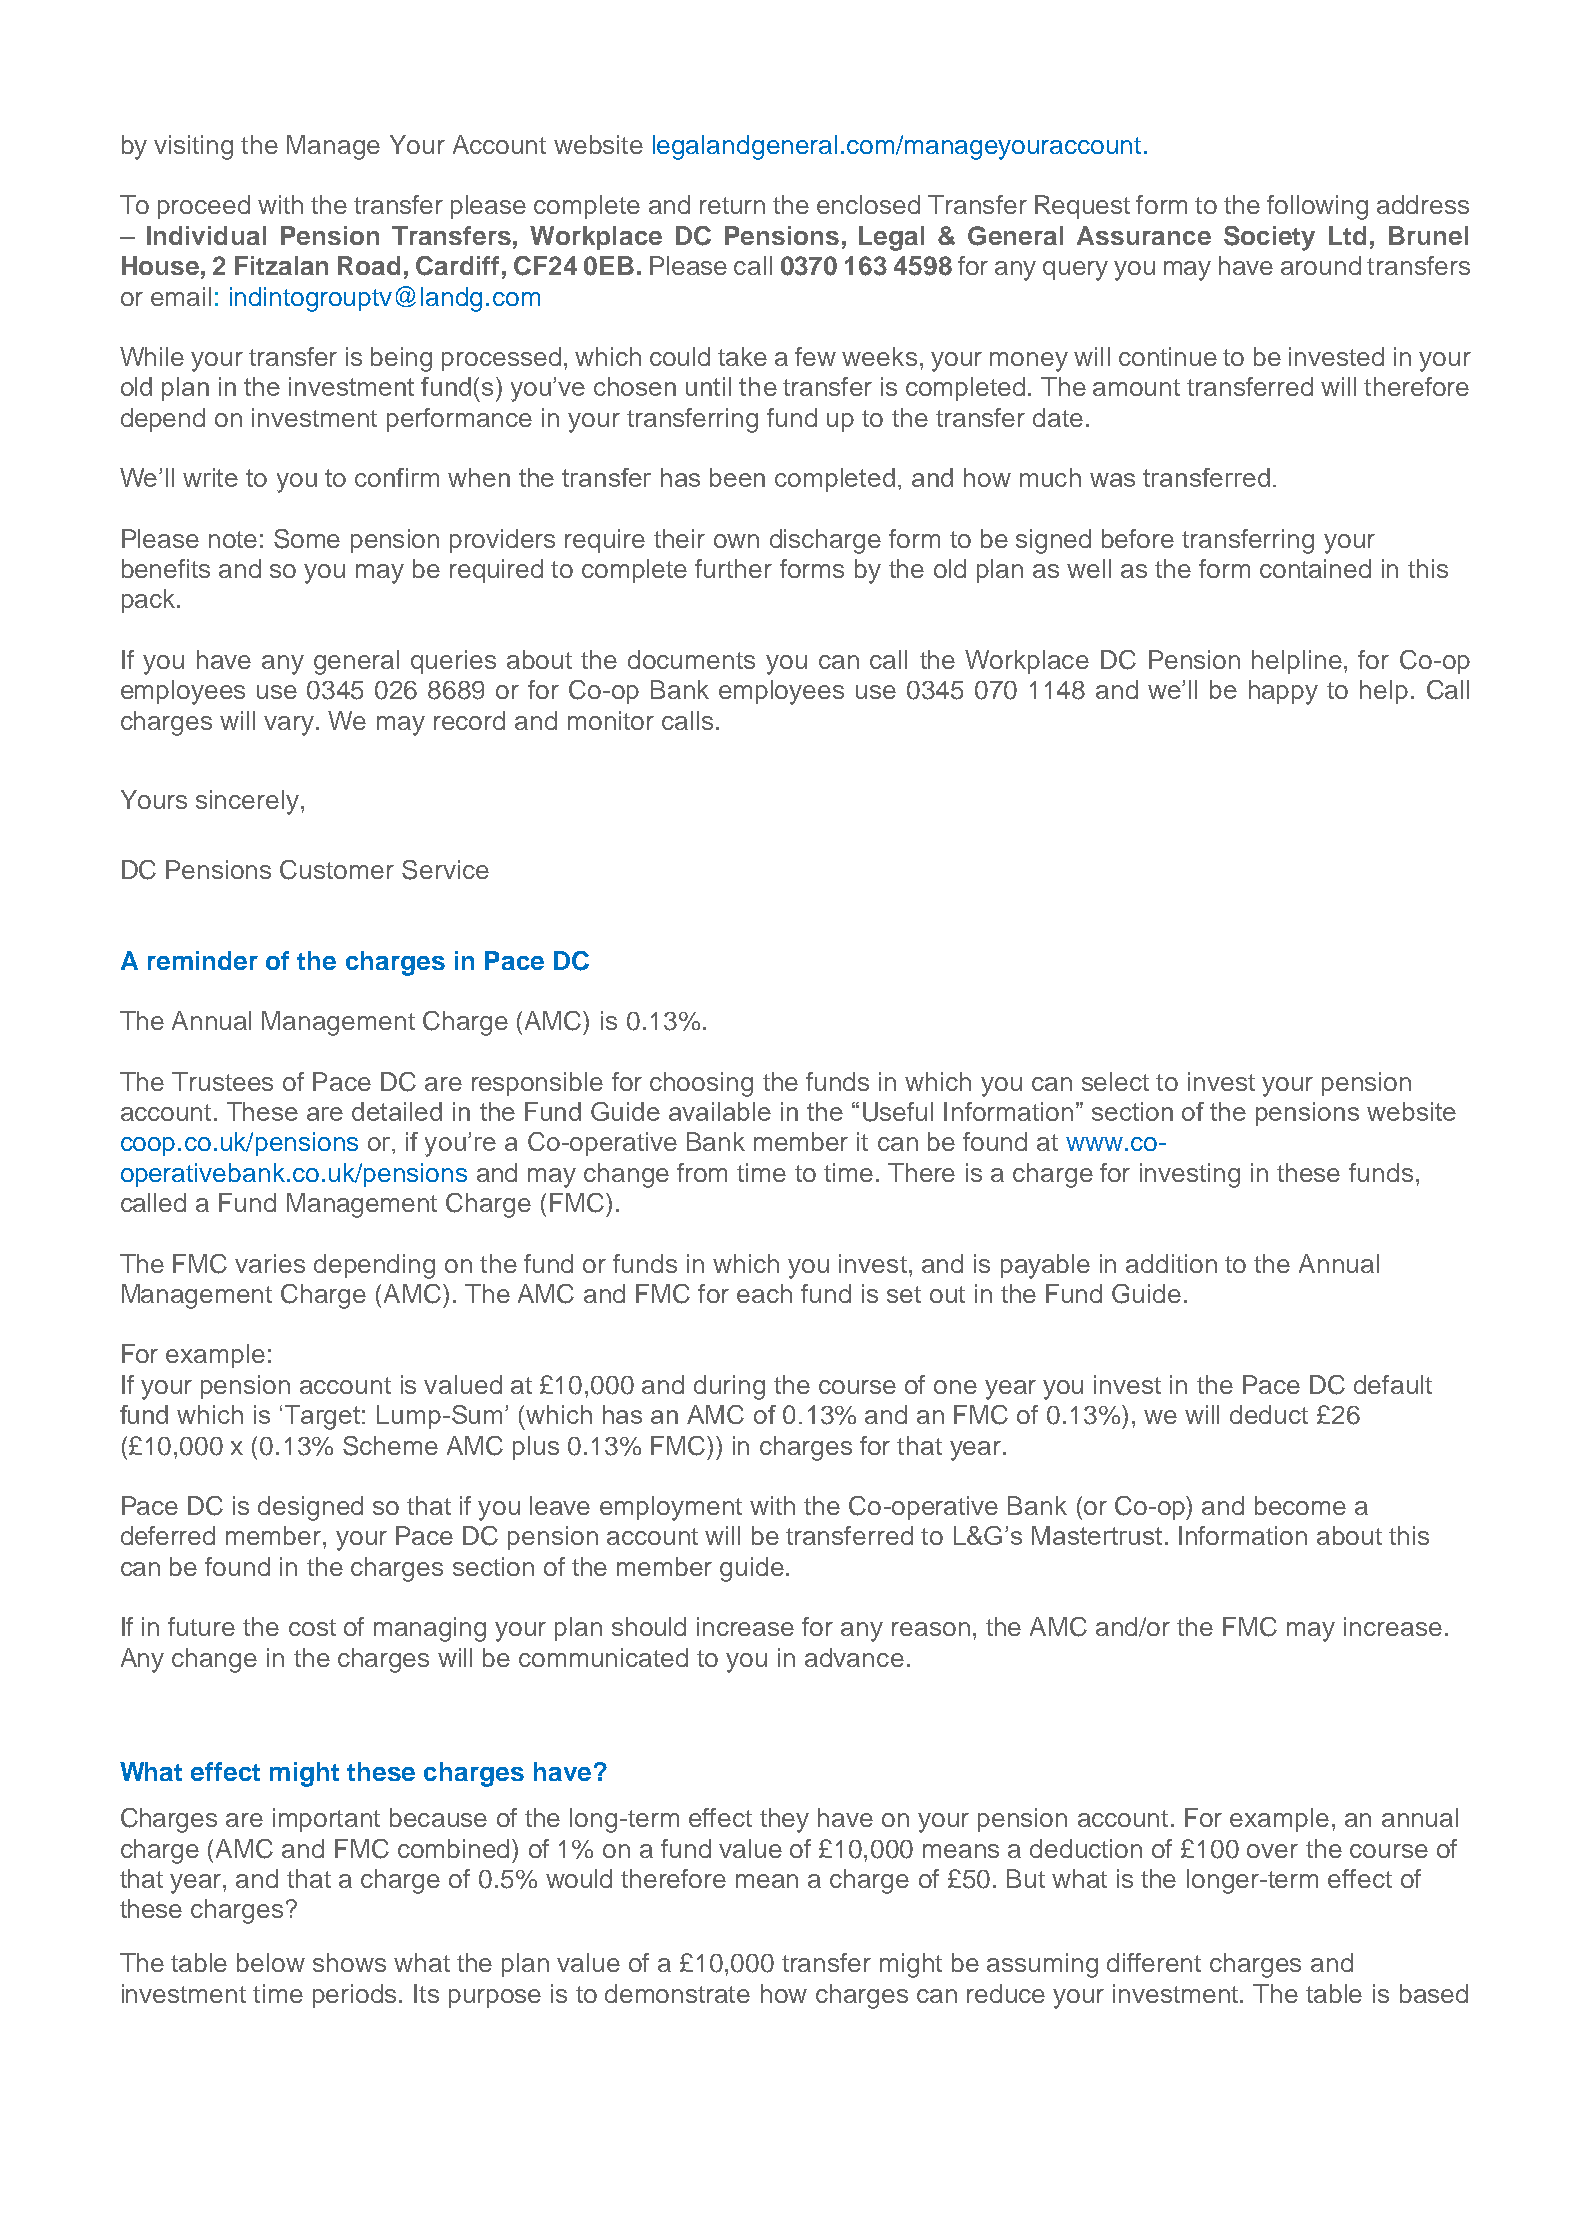  What do you see at coordinates (204, 207) in the document?
I see `proceed` at bounding box center [204, 207].
